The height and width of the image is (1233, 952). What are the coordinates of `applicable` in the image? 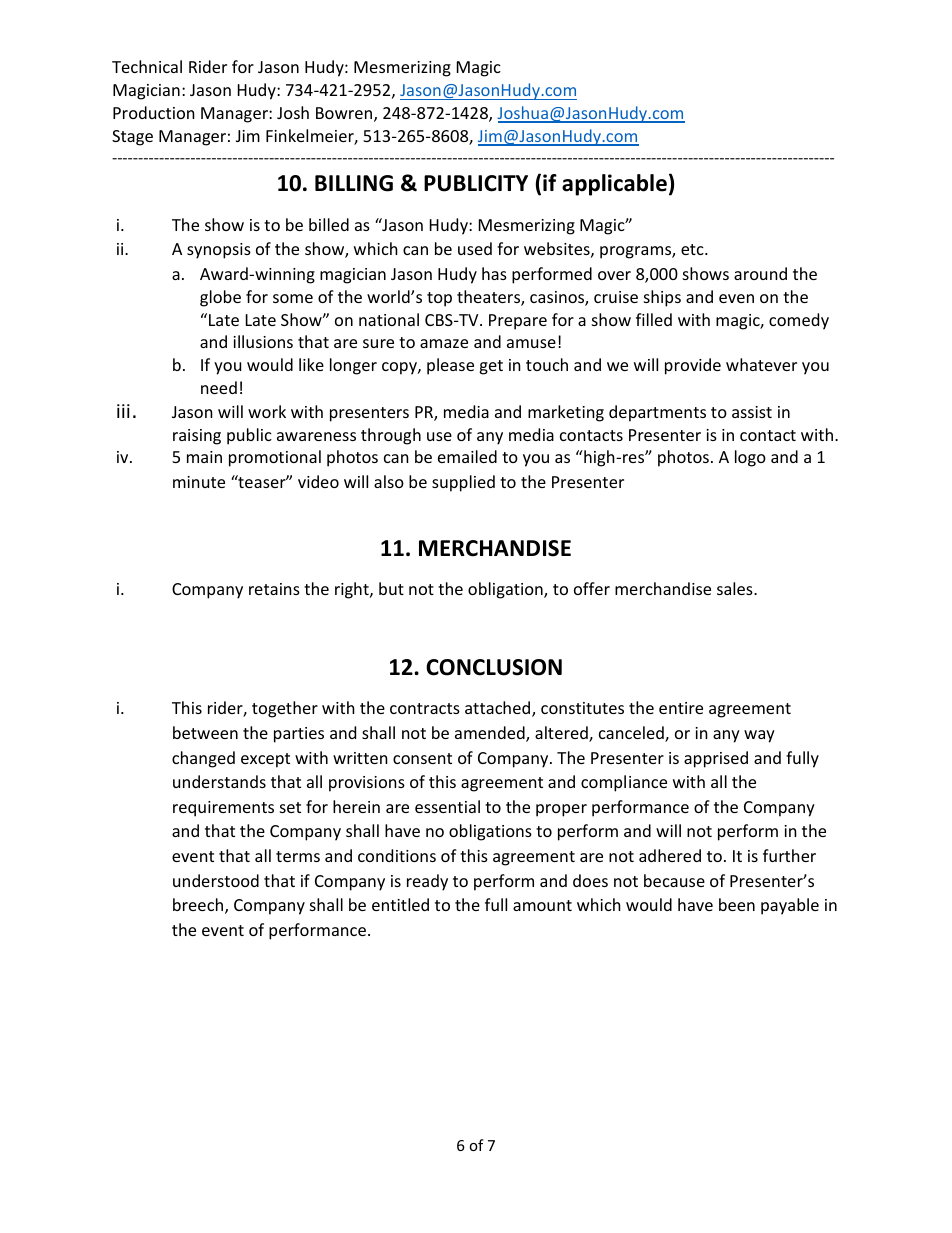 It's located at (614, 185).
